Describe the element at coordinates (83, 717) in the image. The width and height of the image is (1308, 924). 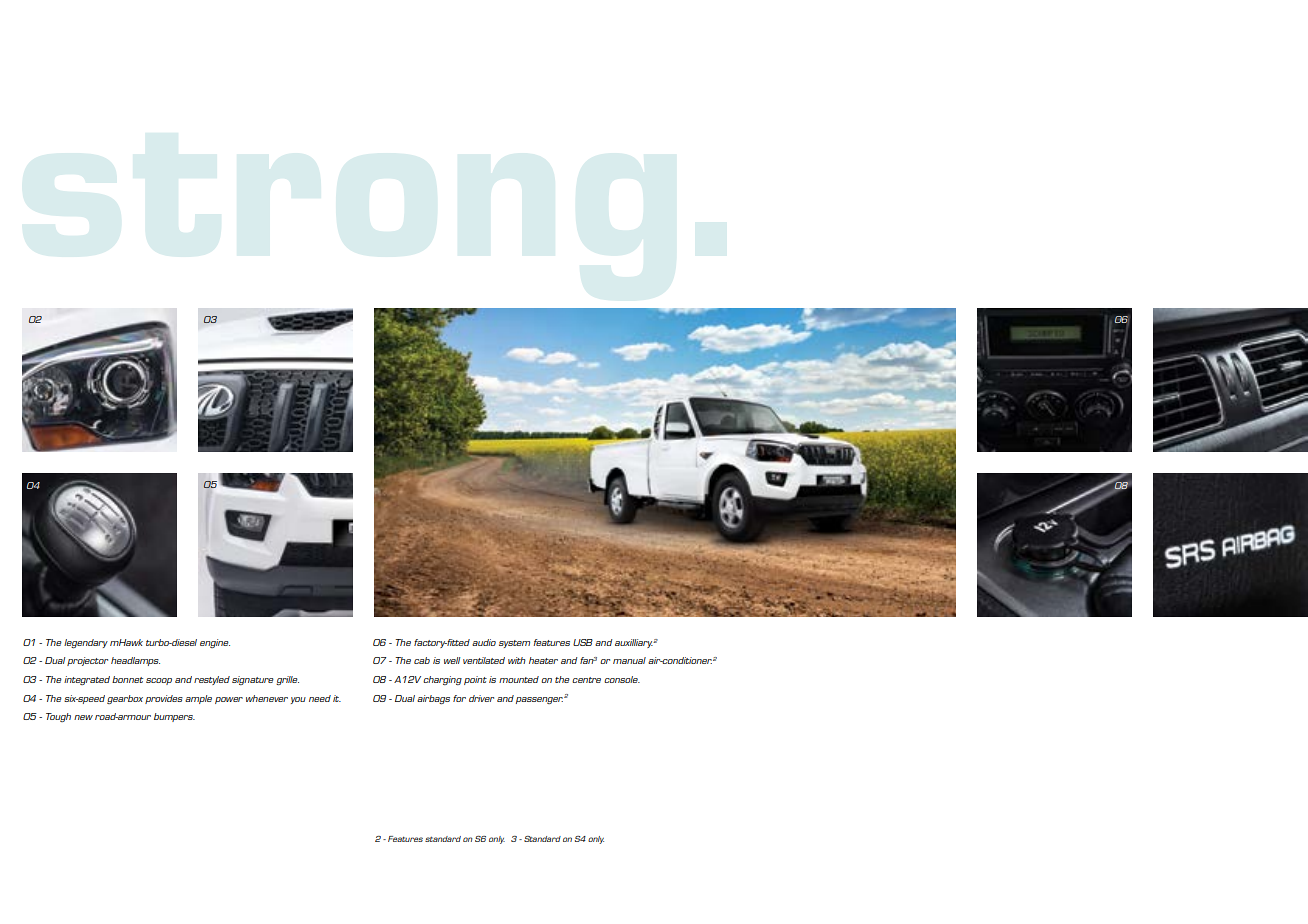
I see `new` at that location.
